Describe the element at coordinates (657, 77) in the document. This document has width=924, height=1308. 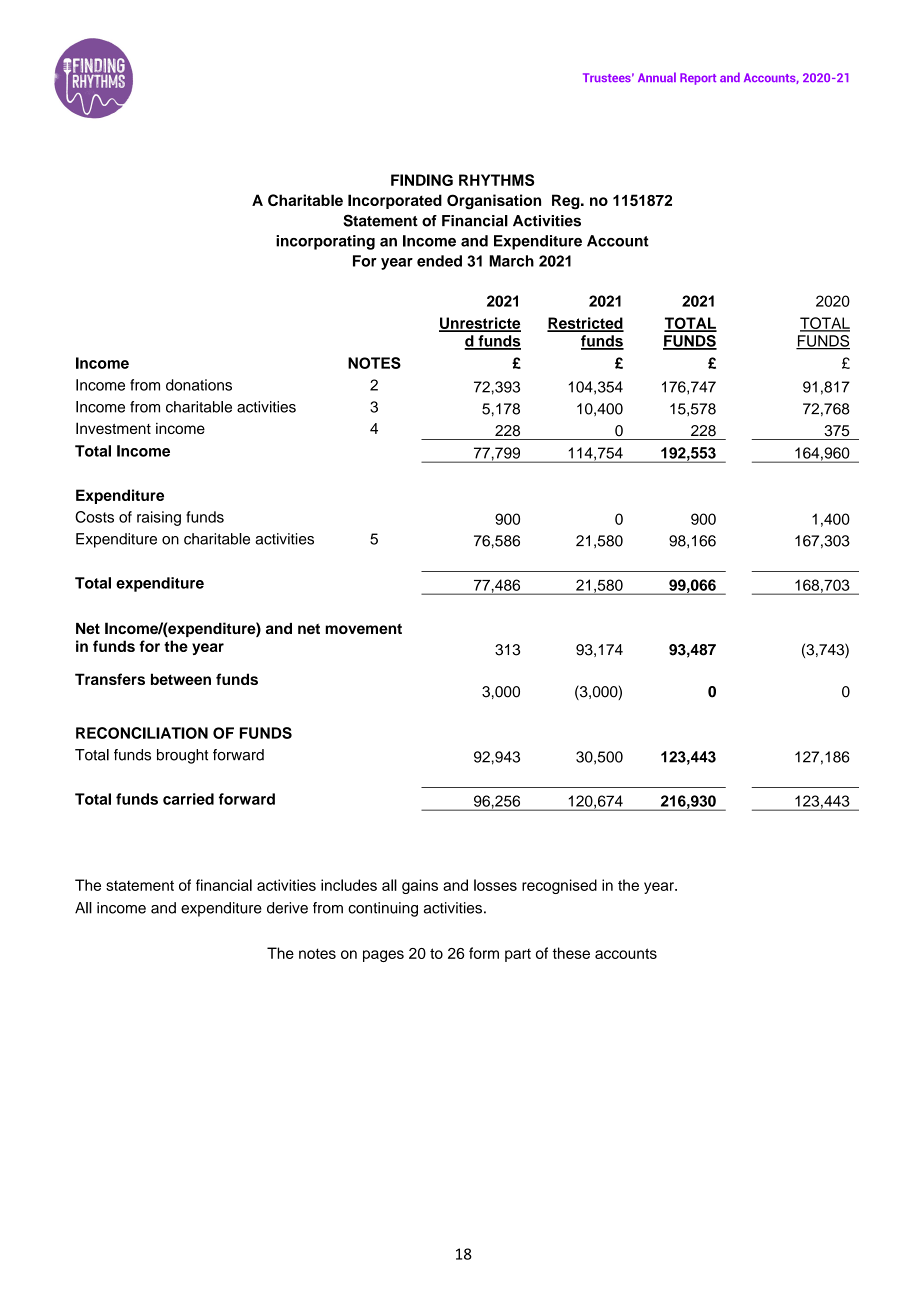
I see `Annual` at that location.
